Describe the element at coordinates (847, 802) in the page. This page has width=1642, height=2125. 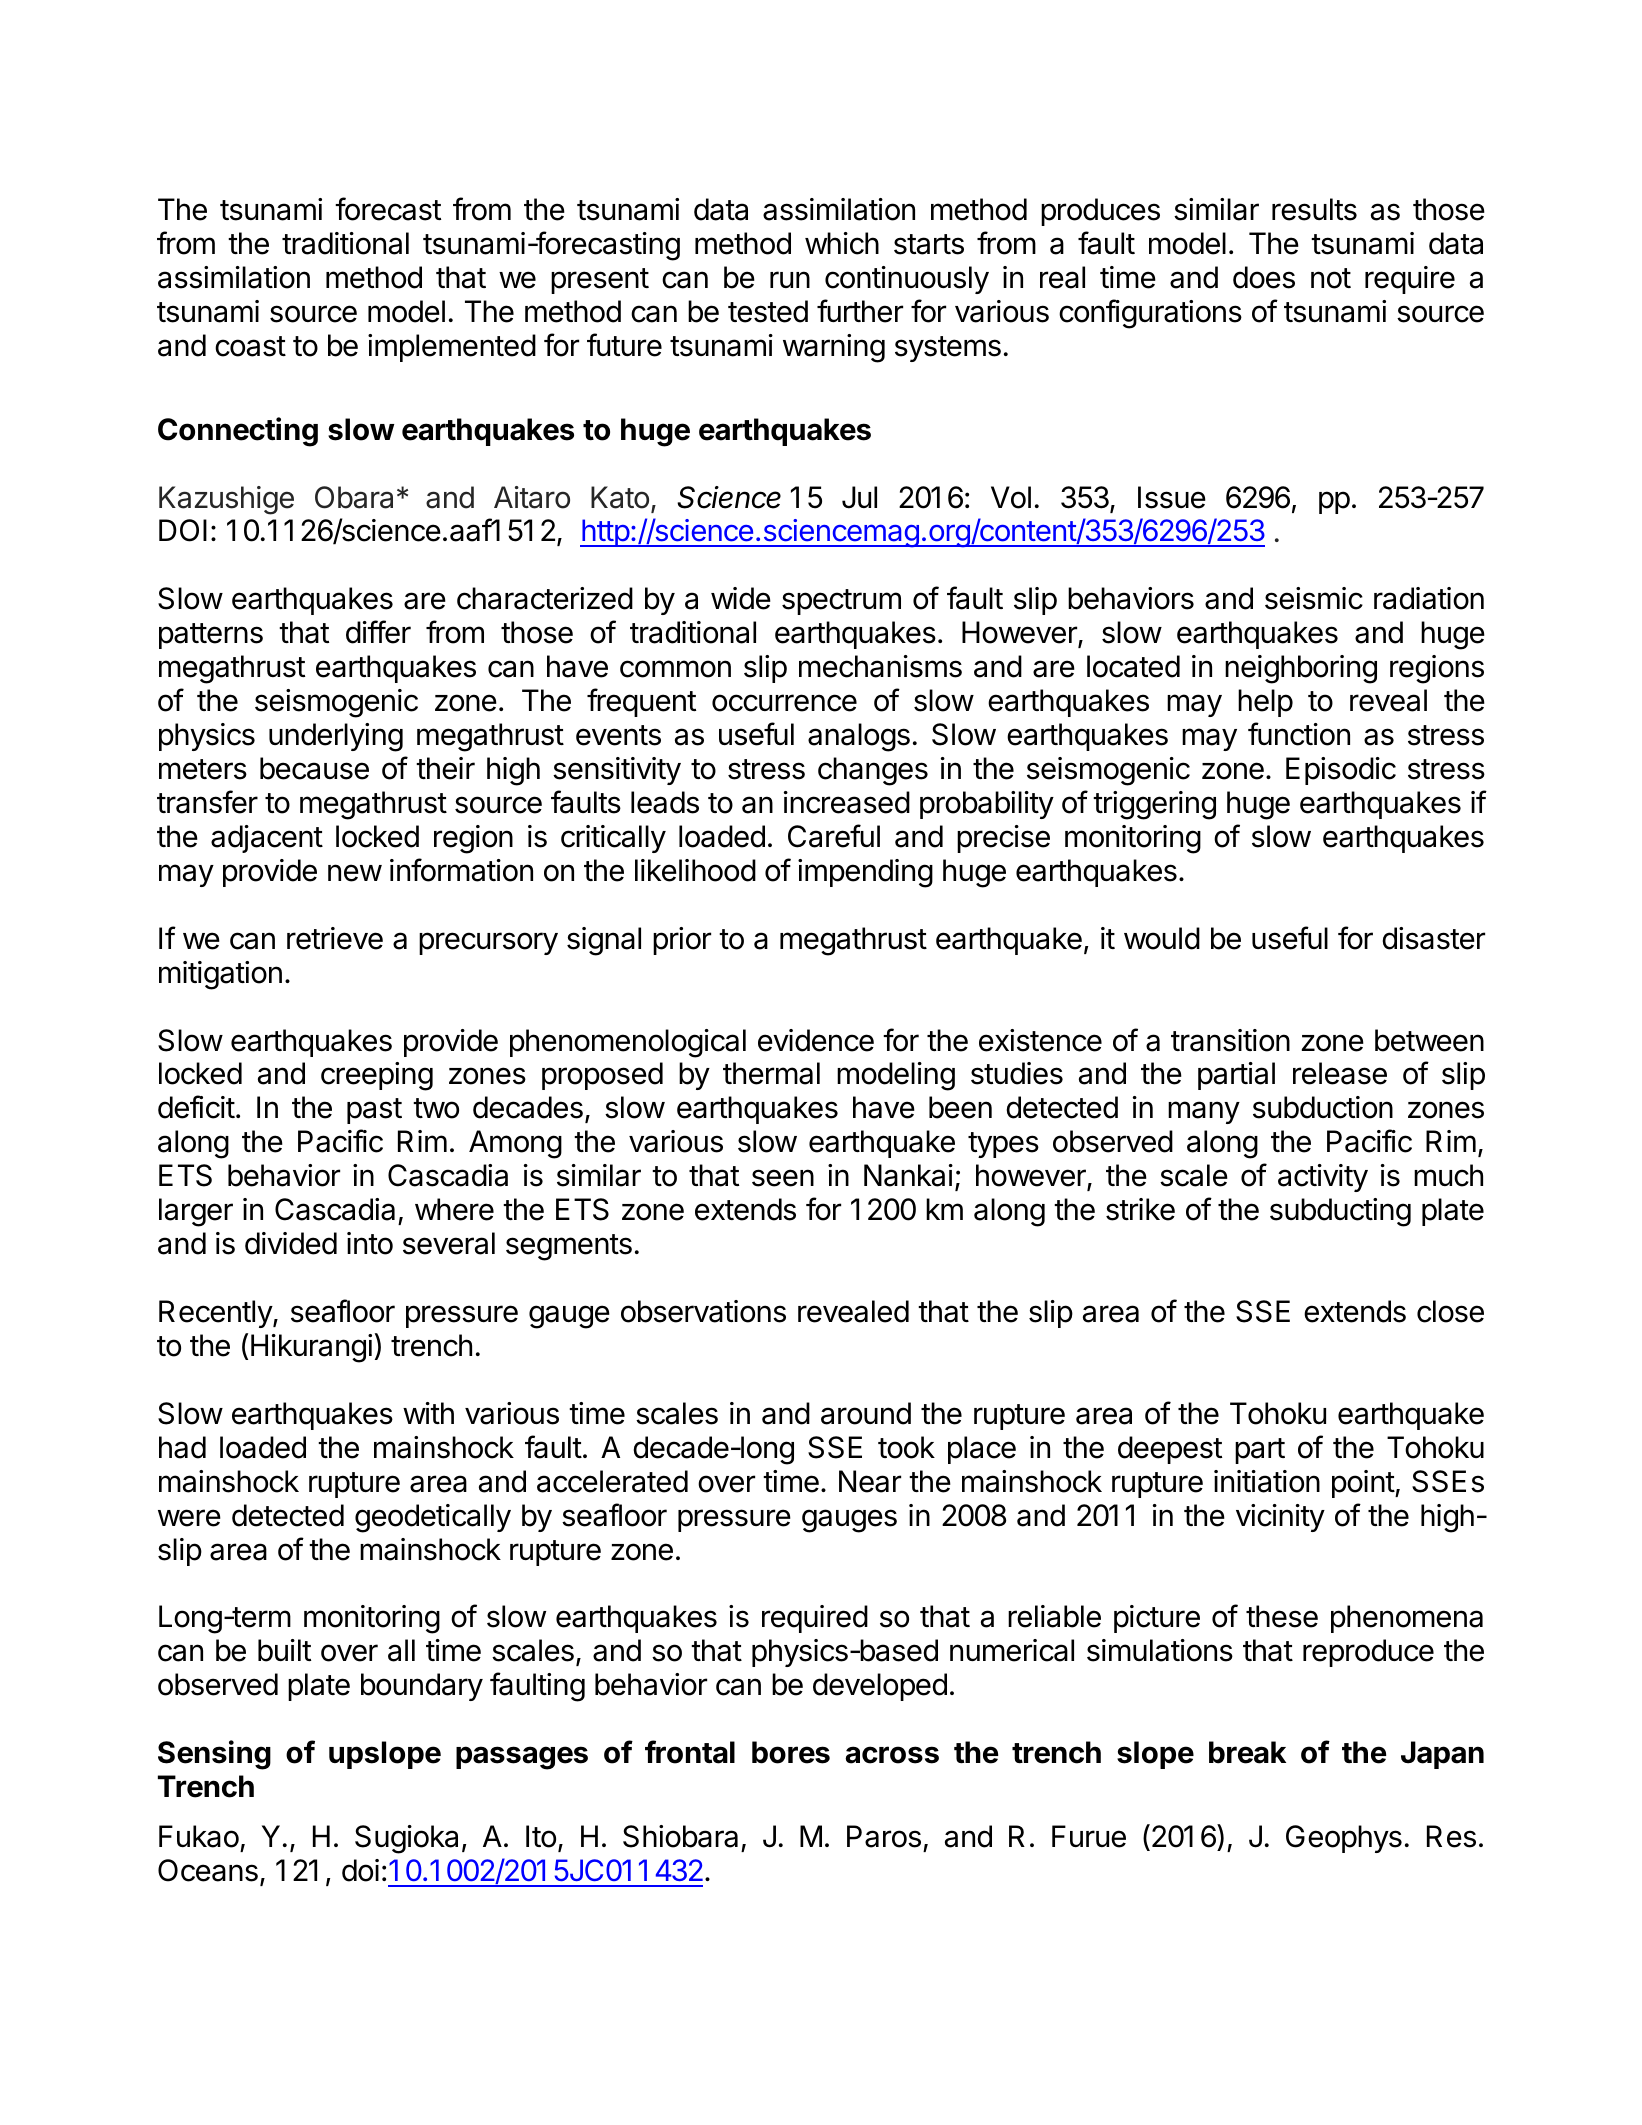
I see `increased` at that location.
